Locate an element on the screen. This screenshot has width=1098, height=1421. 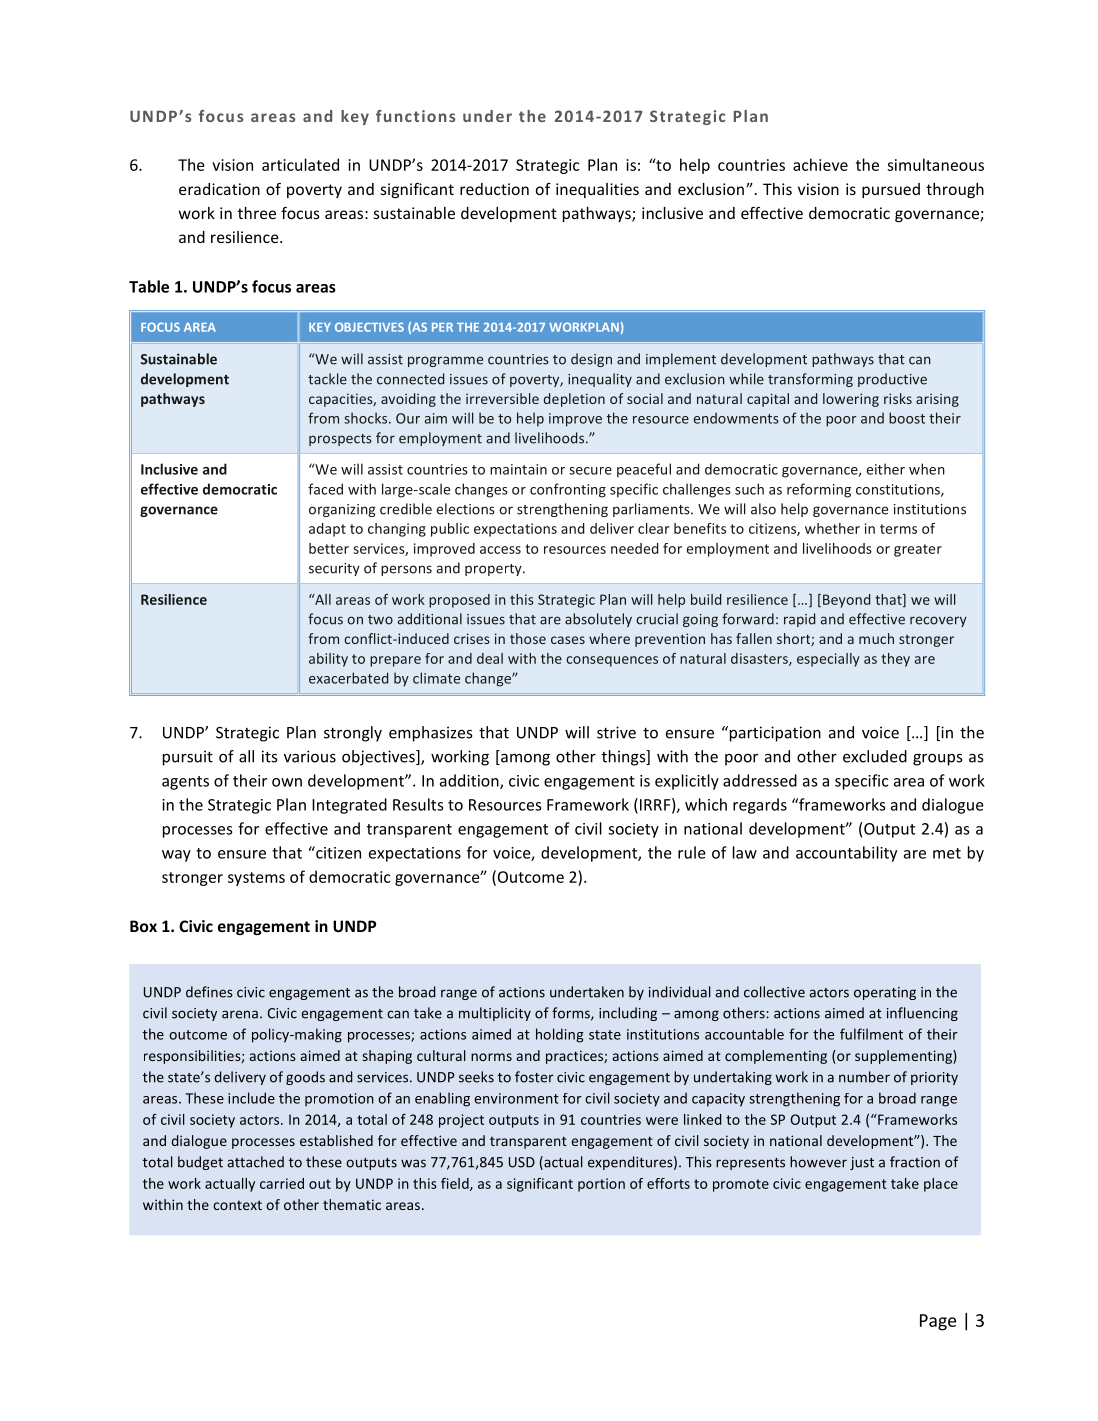
excluded is located at coordinates (875, 756).
